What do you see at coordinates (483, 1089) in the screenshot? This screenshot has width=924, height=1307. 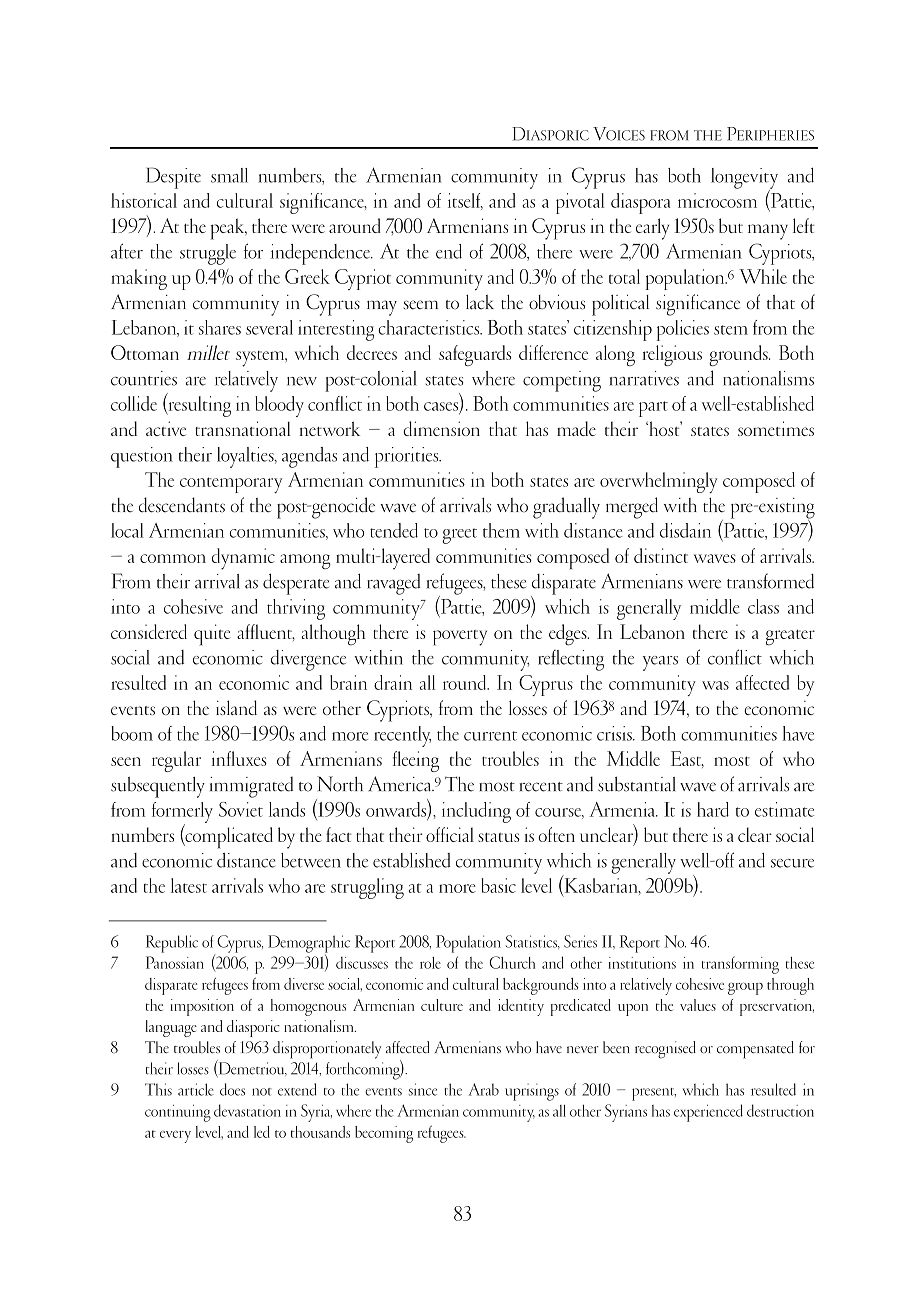 I see `Arab` at bounding box center [483, 1089].
